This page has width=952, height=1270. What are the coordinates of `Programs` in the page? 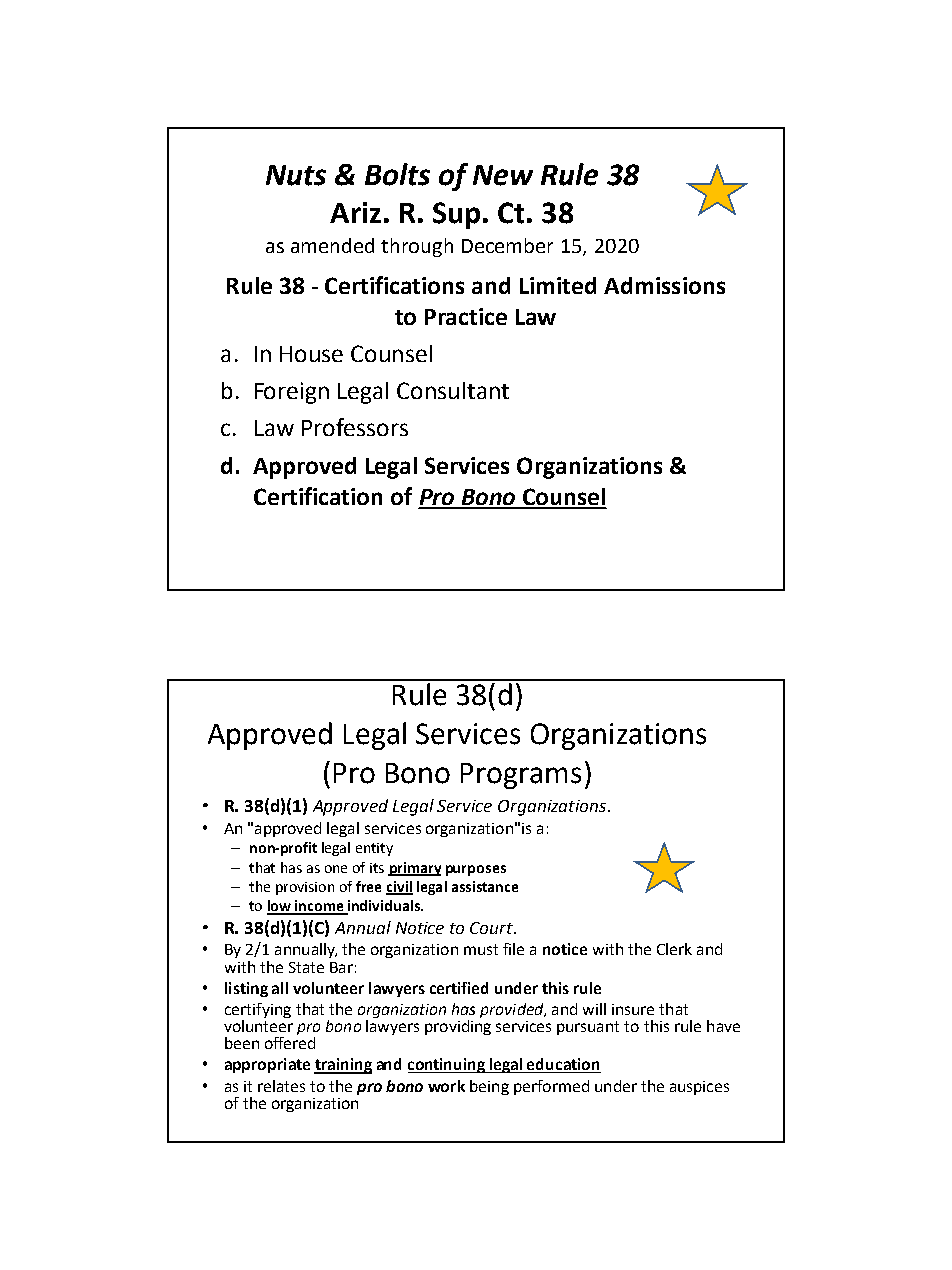 It's located at (521, 776).
